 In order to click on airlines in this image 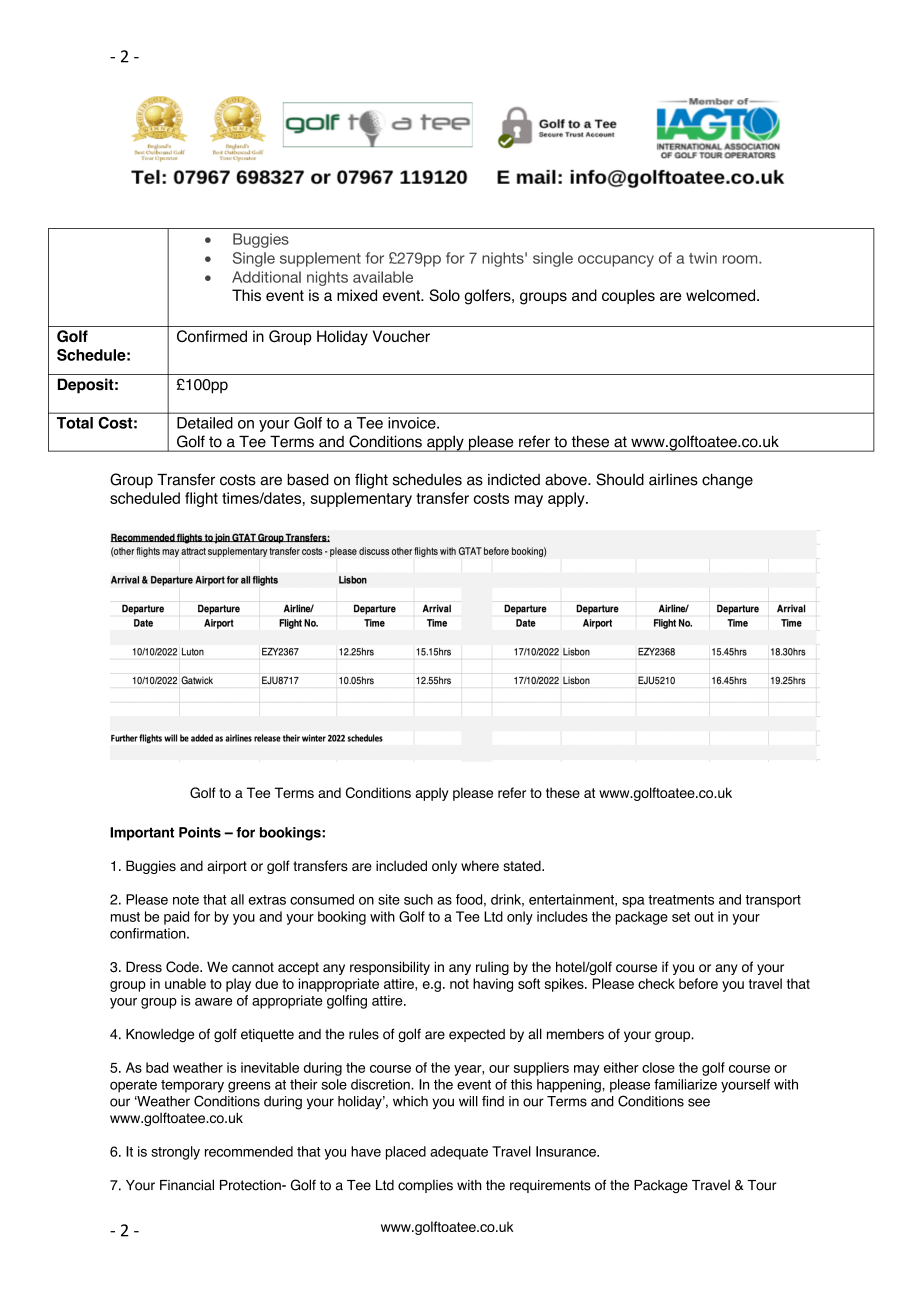, I will do `click(673, 479)`.
